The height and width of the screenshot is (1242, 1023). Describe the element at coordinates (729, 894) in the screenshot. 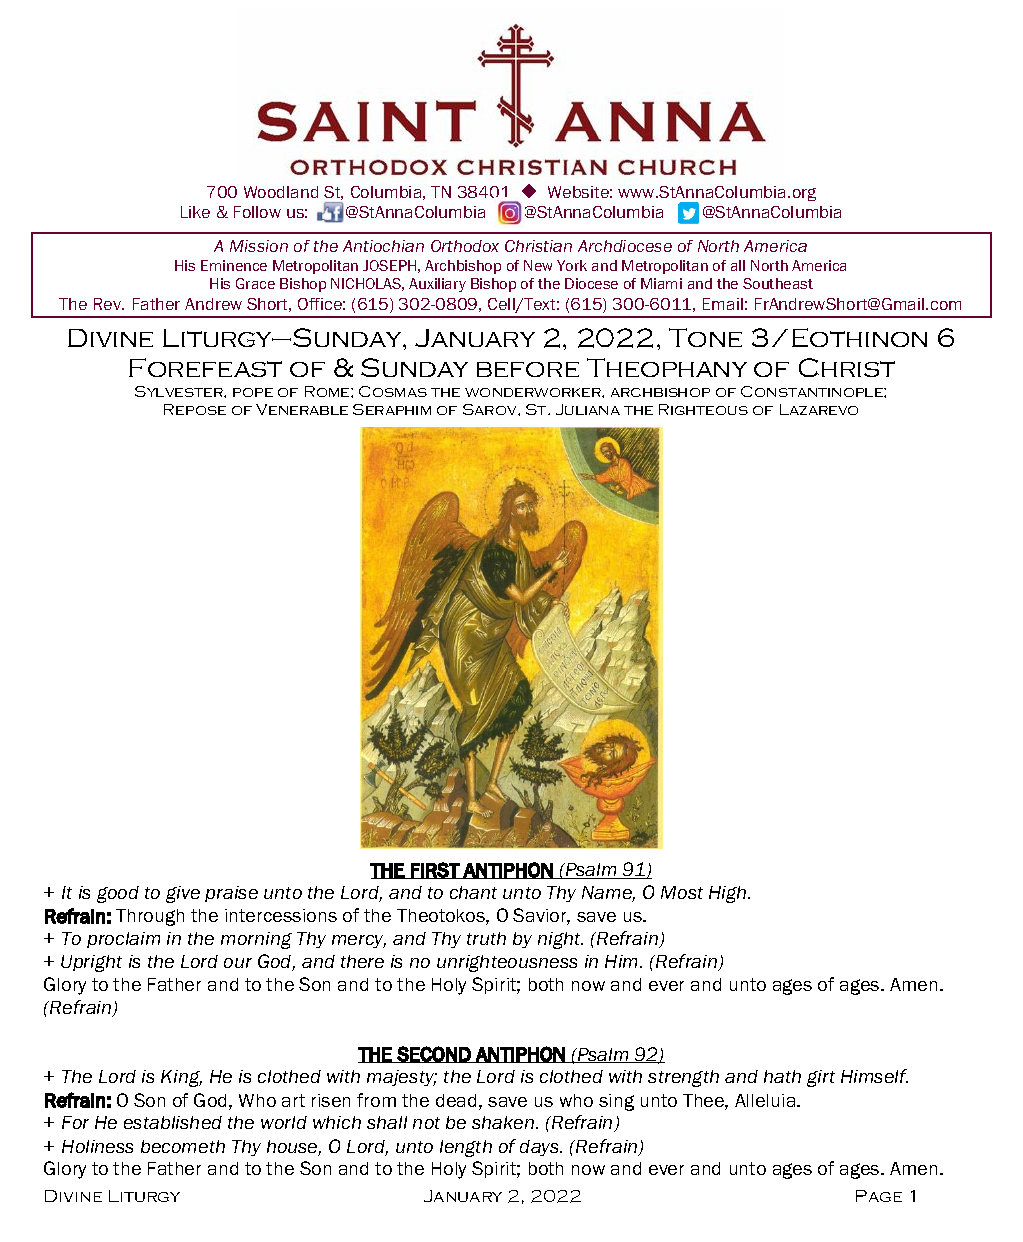

I see `High` at that location.
